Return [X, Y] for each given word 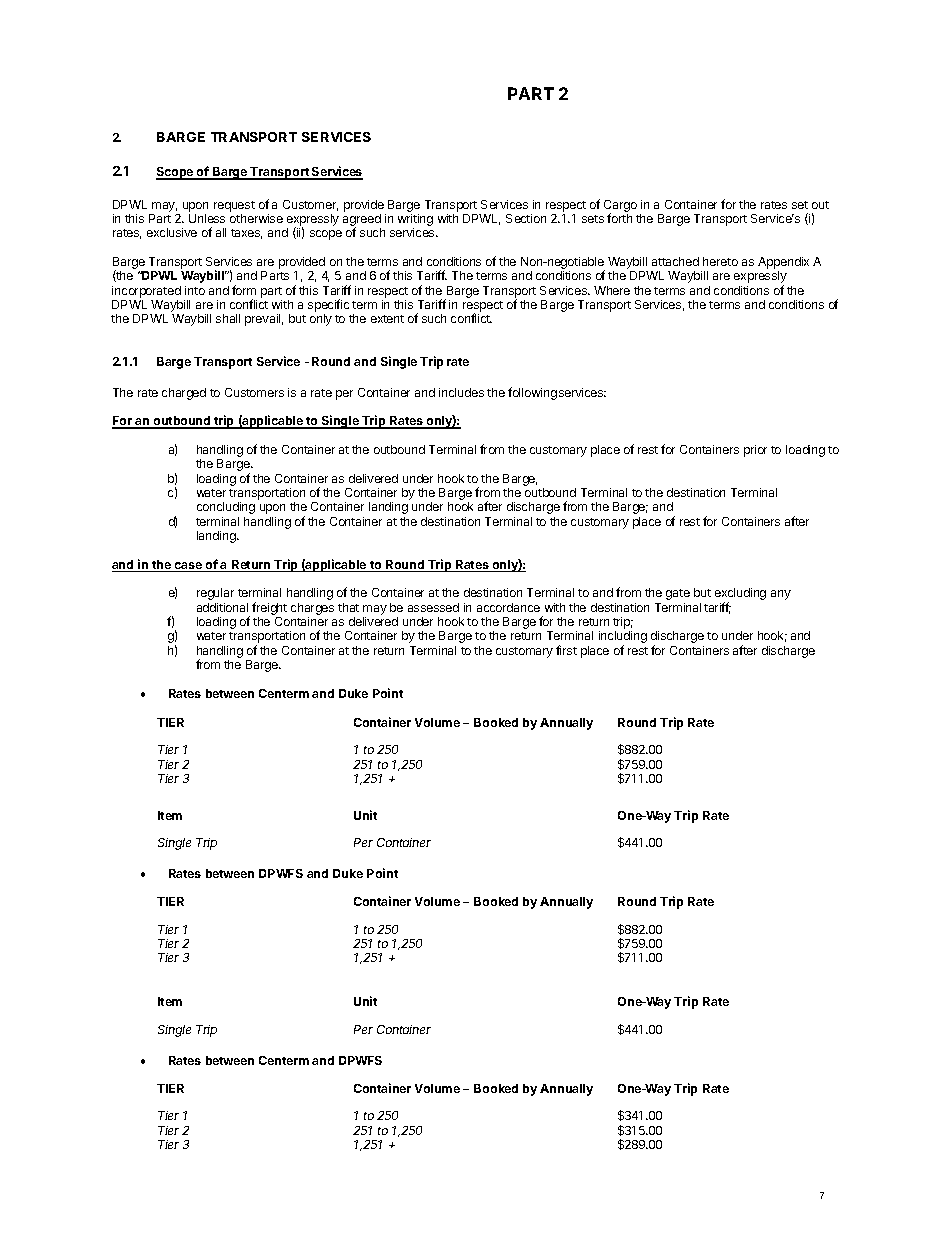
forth [619, 218]
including [623, 638]
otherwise [256, 218]
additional [222, 607]
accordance [508, 607]
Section [526, 218]
